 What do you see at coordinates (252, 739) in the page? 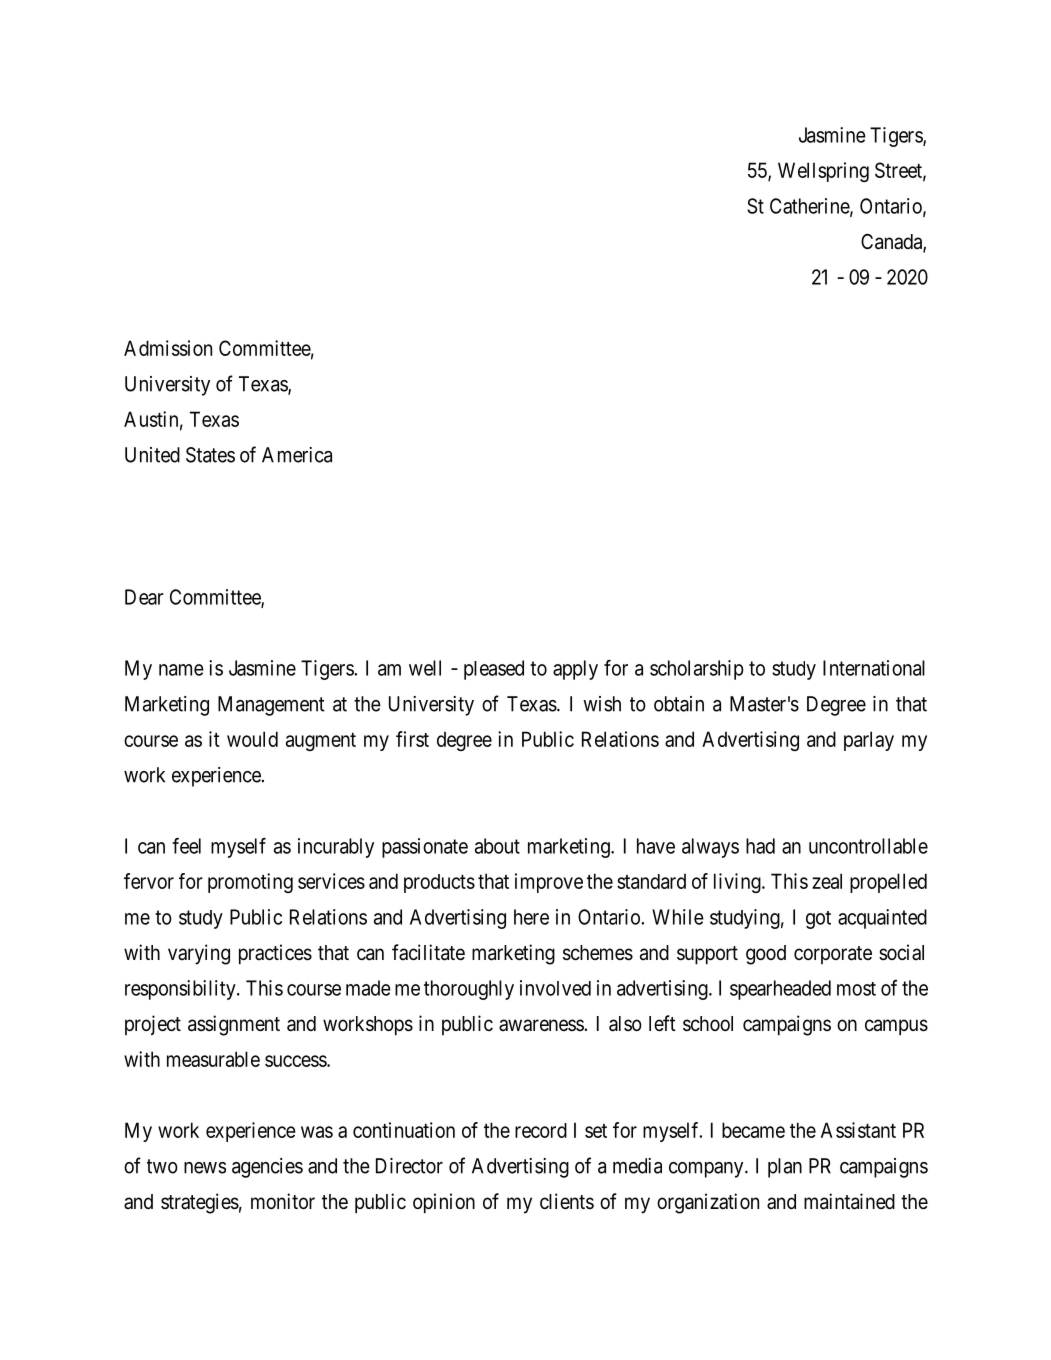
I see `would` at bounding box center [252, 739].
